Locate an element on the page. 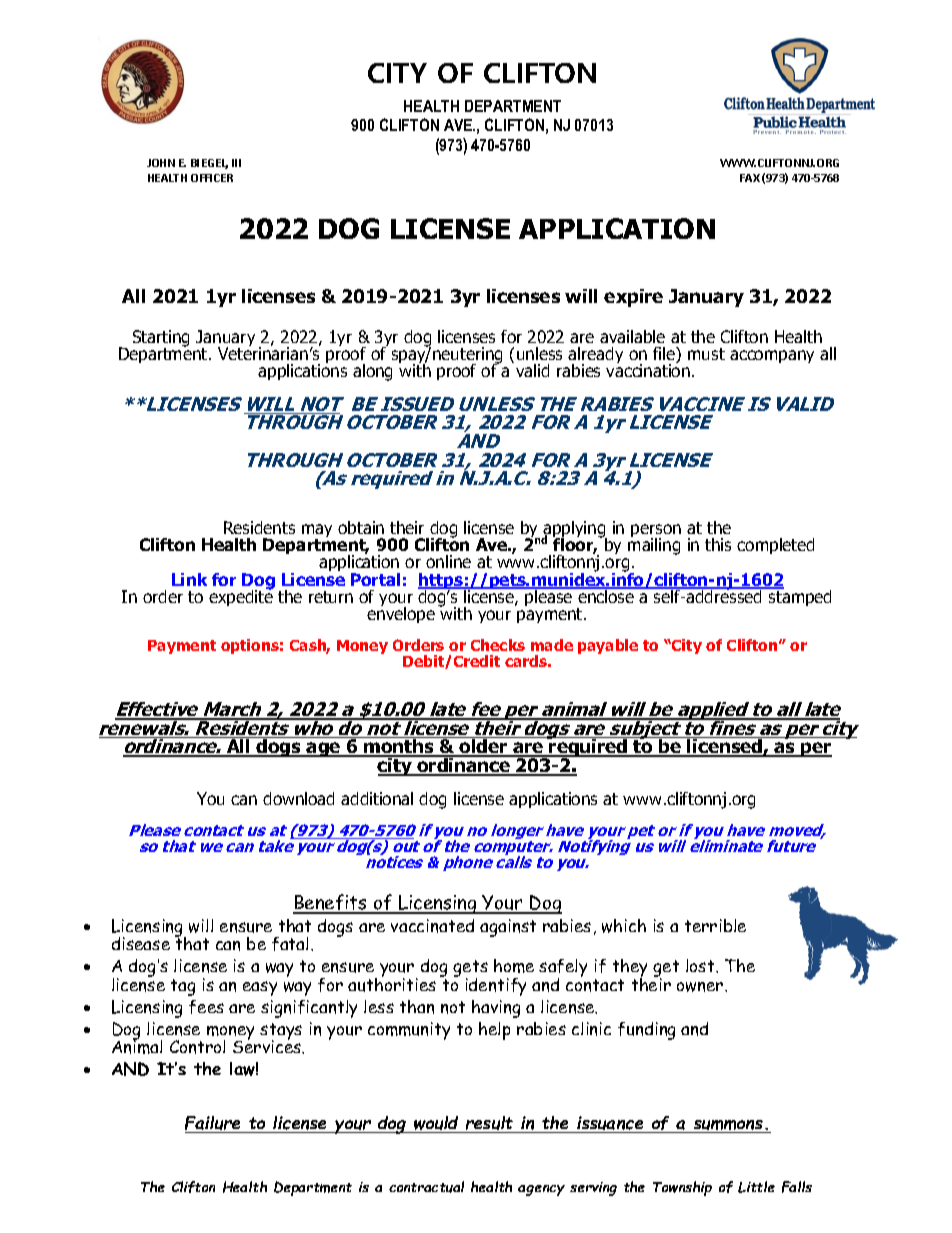 This image has width=952, height=1233. gets is located at coordinates (470, 970).
